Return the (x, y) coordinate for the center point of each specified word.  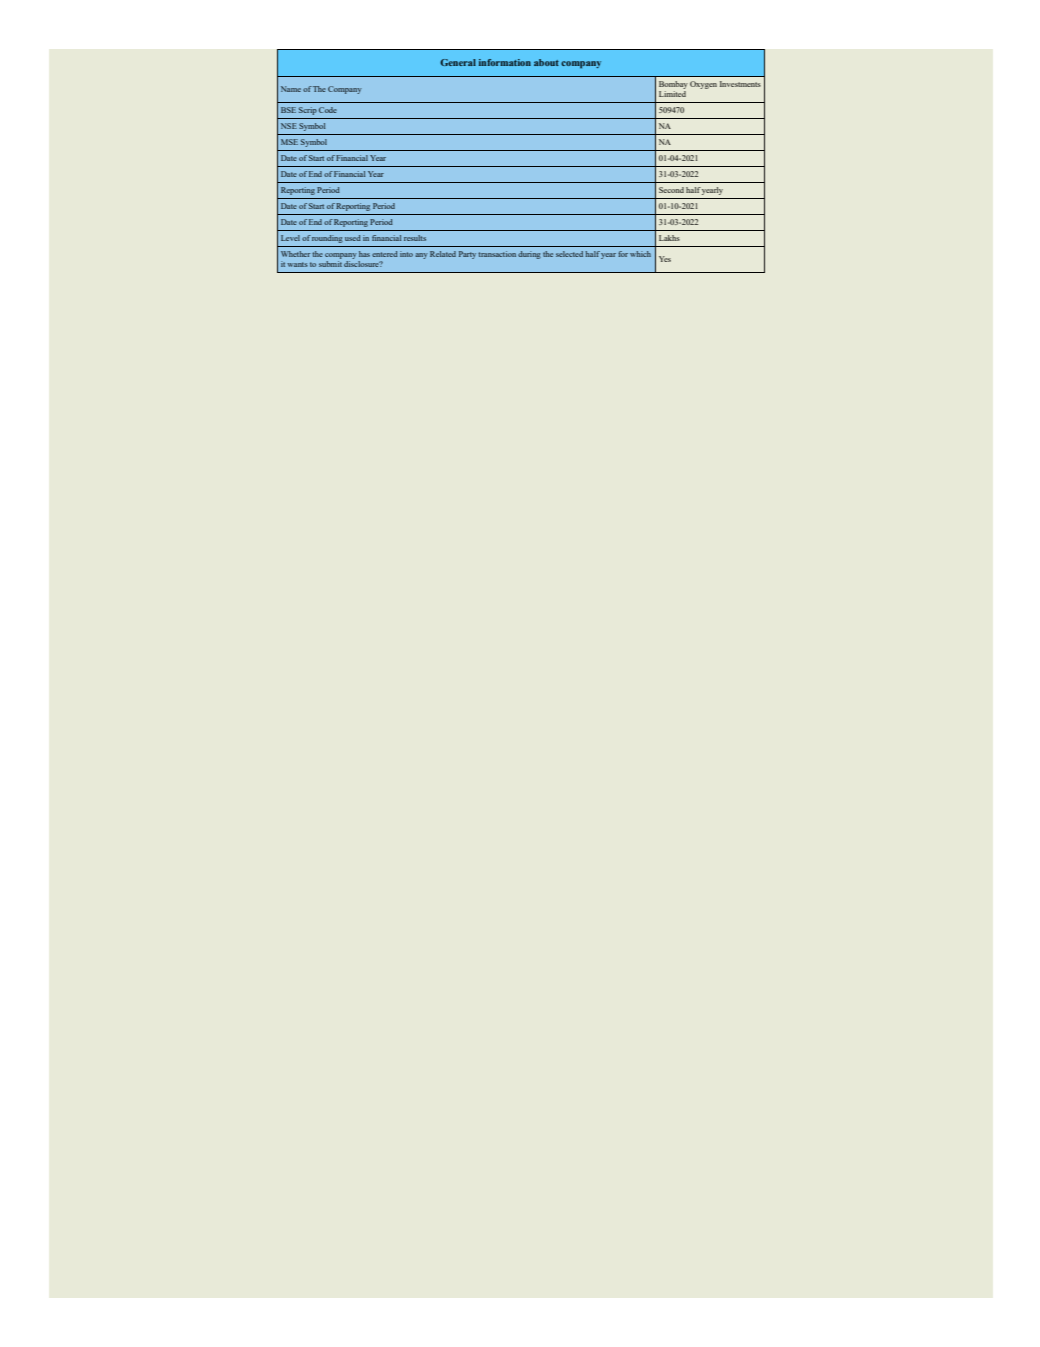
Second (671, 190)
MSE (289, 142)
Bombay (673, 85)
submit (330, 264)
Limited (672, 92)
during (529, 255)
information (505, 62)
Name (291, 89)
